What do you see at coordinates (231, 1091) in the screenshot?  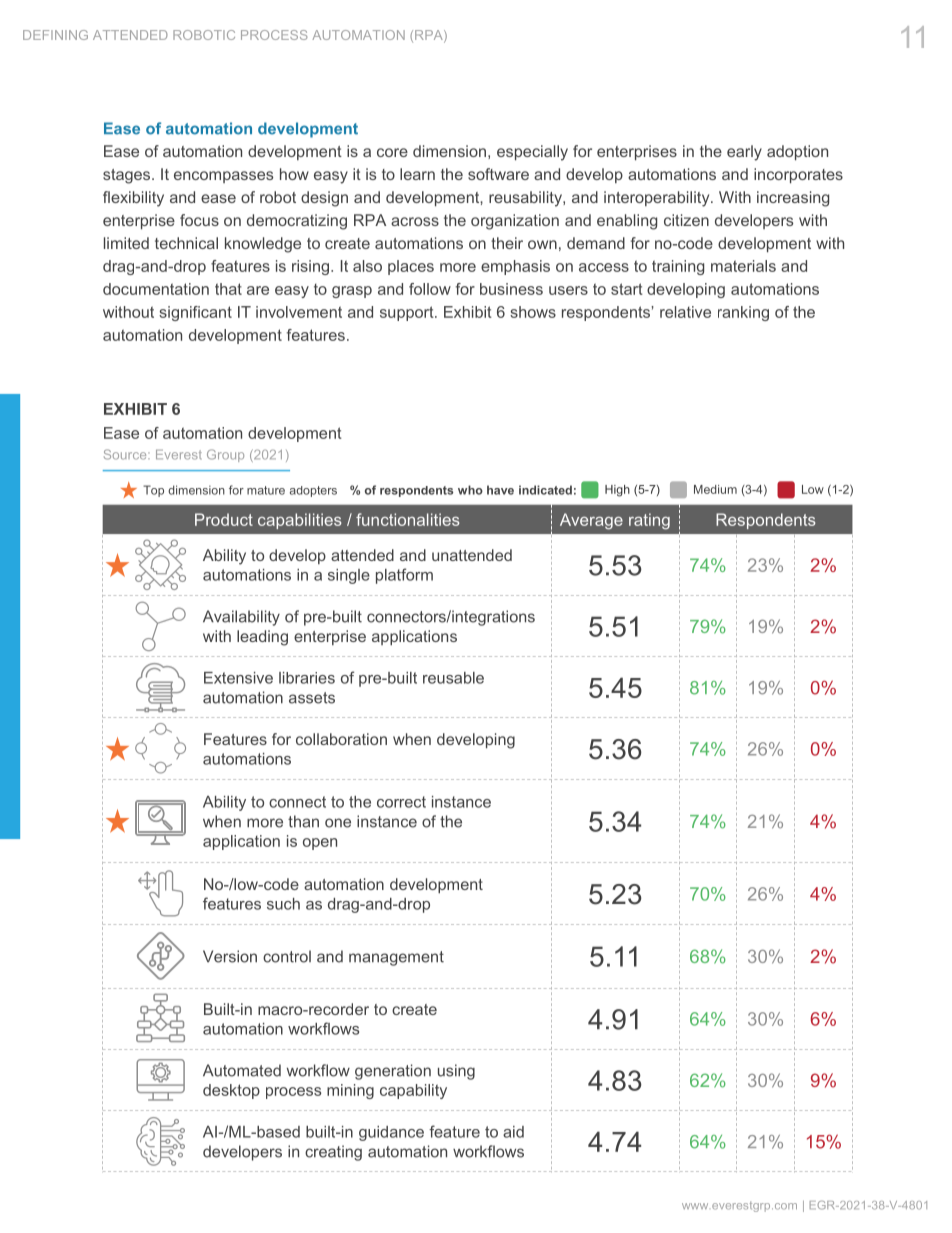 I see `desktop` at bounding box center [231, 1091].
